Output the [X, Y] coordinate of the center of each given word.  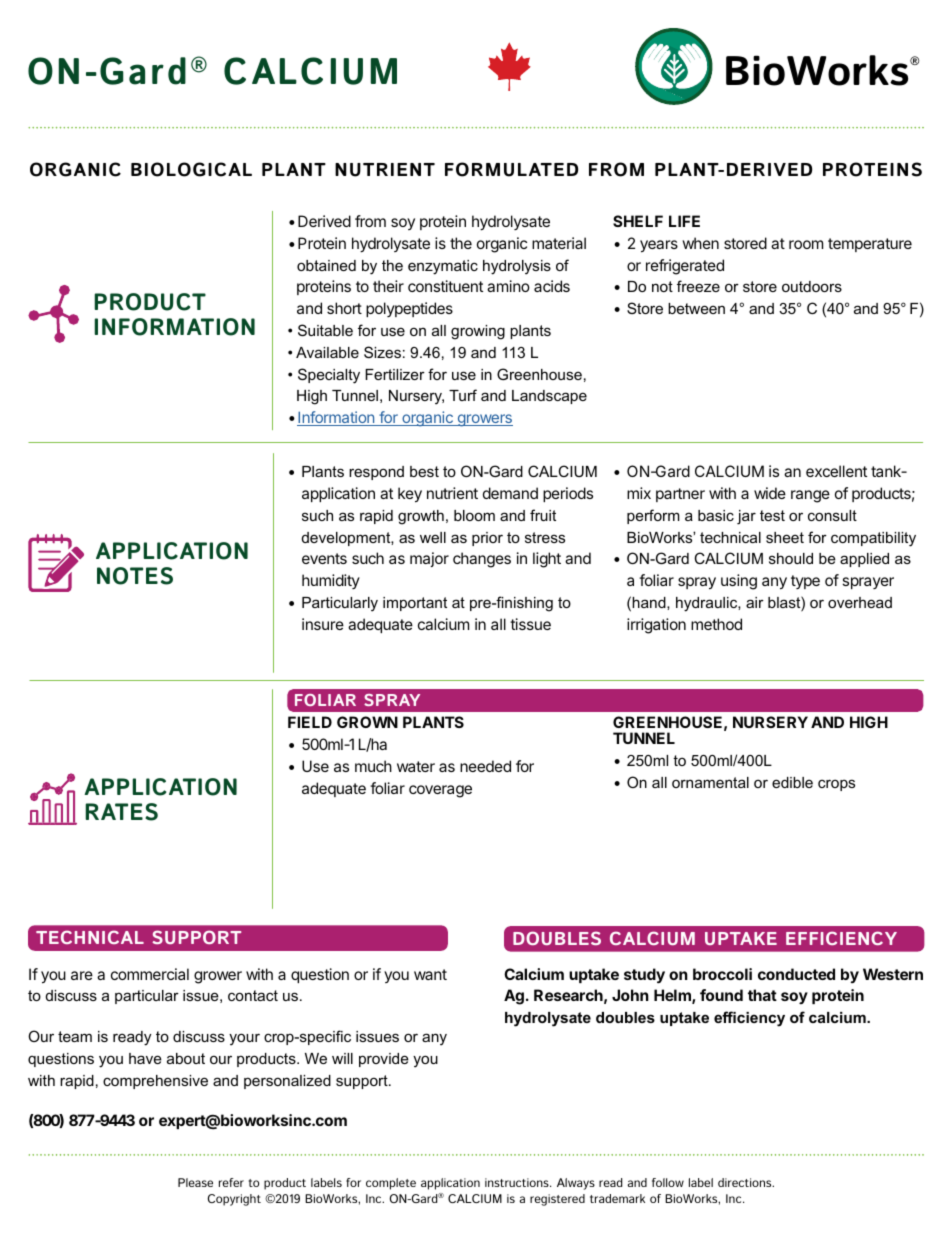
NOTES [135, 576]
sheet [785, 537]
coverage [440, 791]
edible [792, 782]
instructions [518, 1182]
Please [195, 1182]
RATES [121, 812]
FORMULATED [511, 169]
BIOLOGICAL [191, 169]
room [806, 244]
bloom [474, 515]
